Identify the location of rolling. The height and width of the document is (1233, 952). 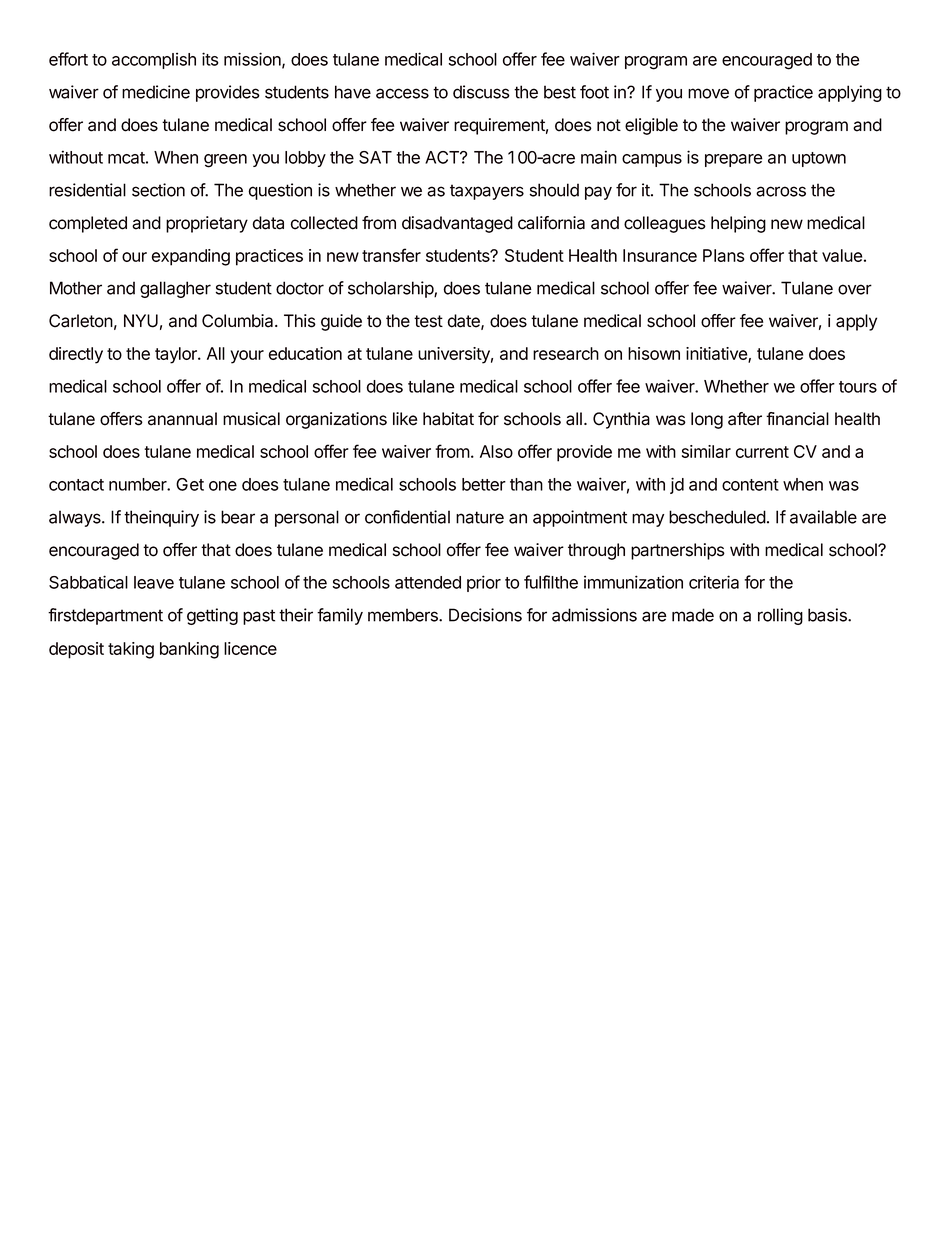
(780, 616).
